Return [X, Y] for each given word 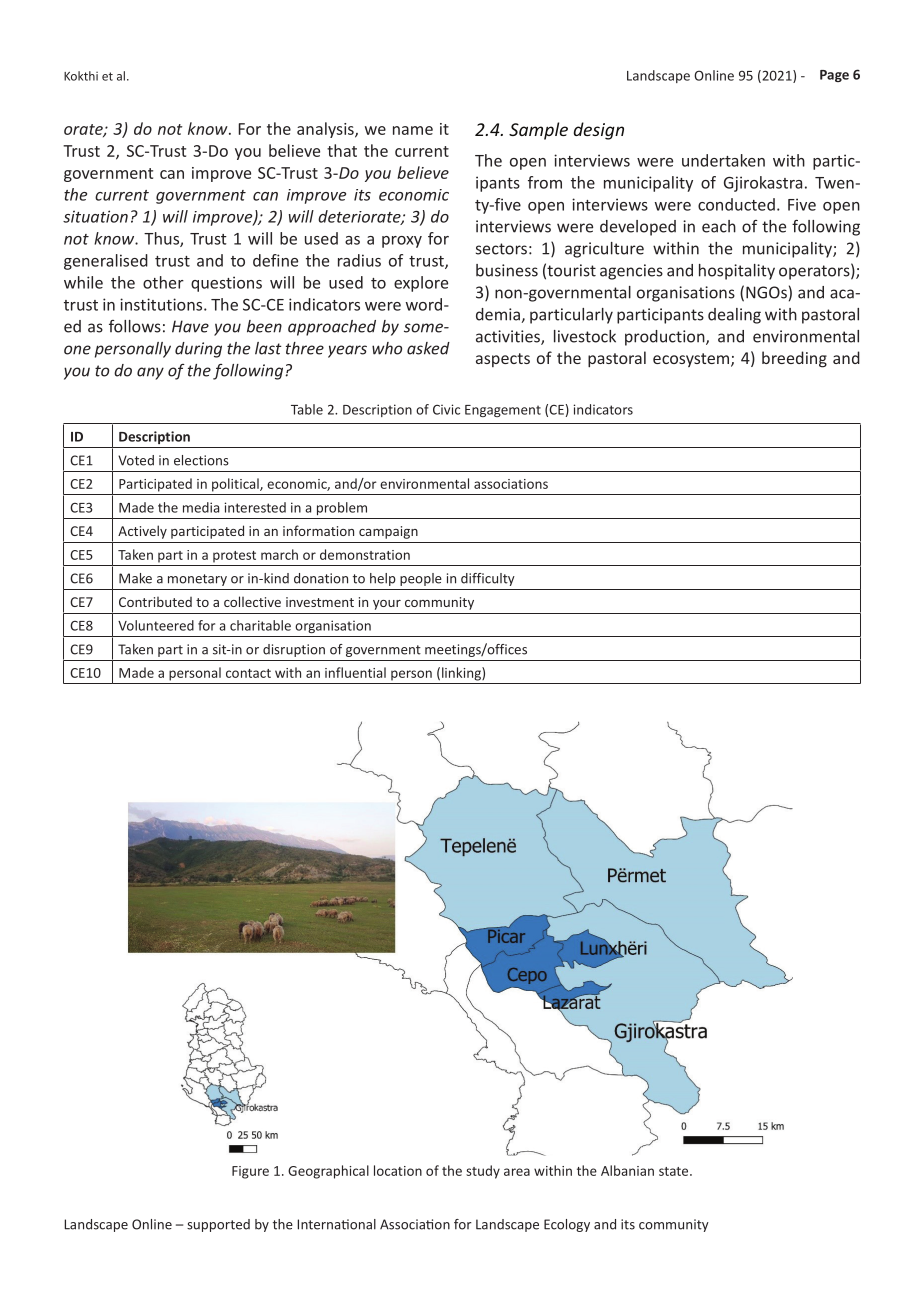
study [483, 1172]
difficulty [488, 579]
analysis [326, 130]
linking [462, 674]
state [675, 1171]
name [413, 130]
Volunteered [156, 625]
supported [218, 1225]
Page [834, 76]
